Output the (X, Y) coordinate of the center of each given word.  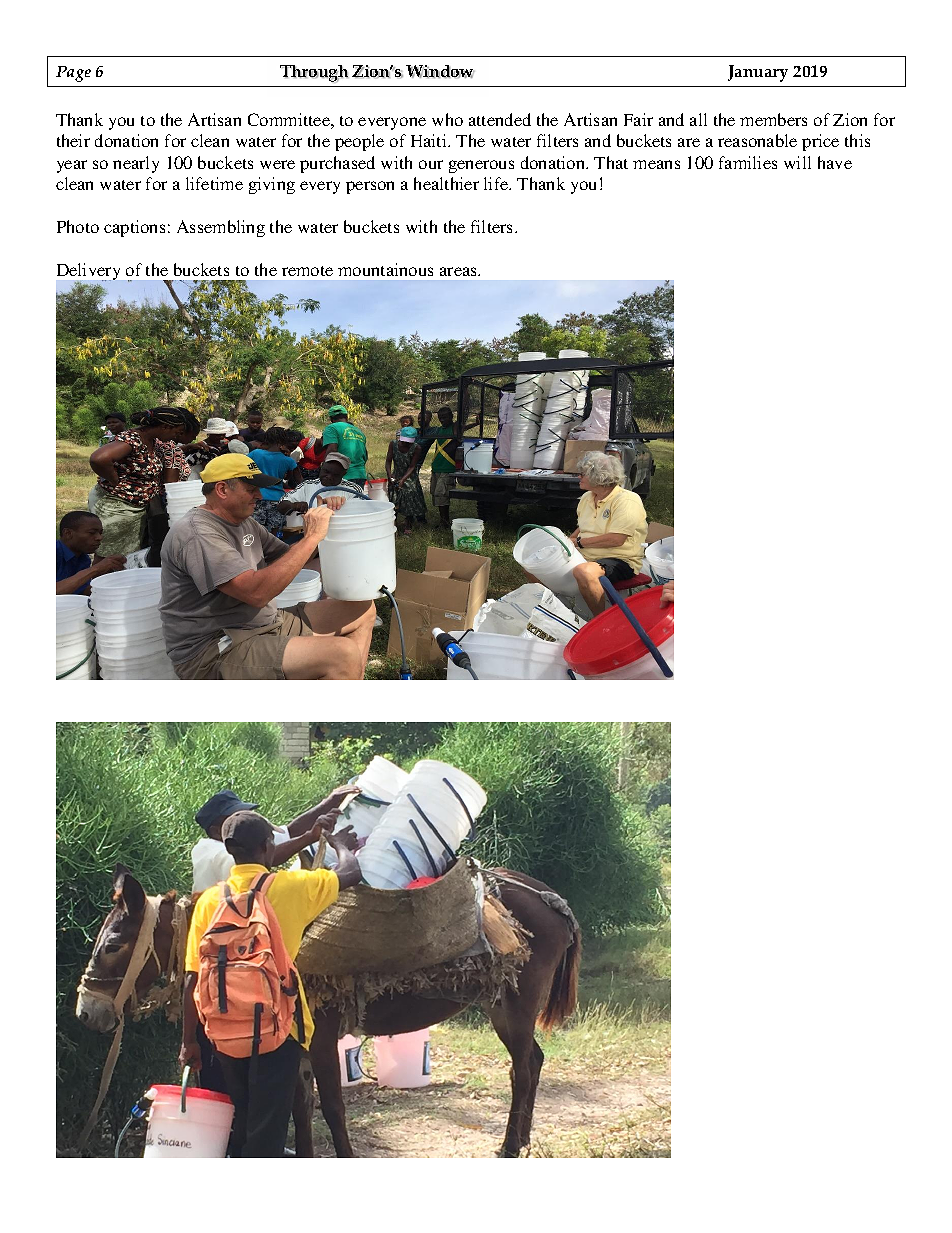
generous (481, 166)
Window (440, 72)
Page (73, 74)
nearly (136, 164)
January (758, 73)
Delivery (88, 273)
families (748, 162)
